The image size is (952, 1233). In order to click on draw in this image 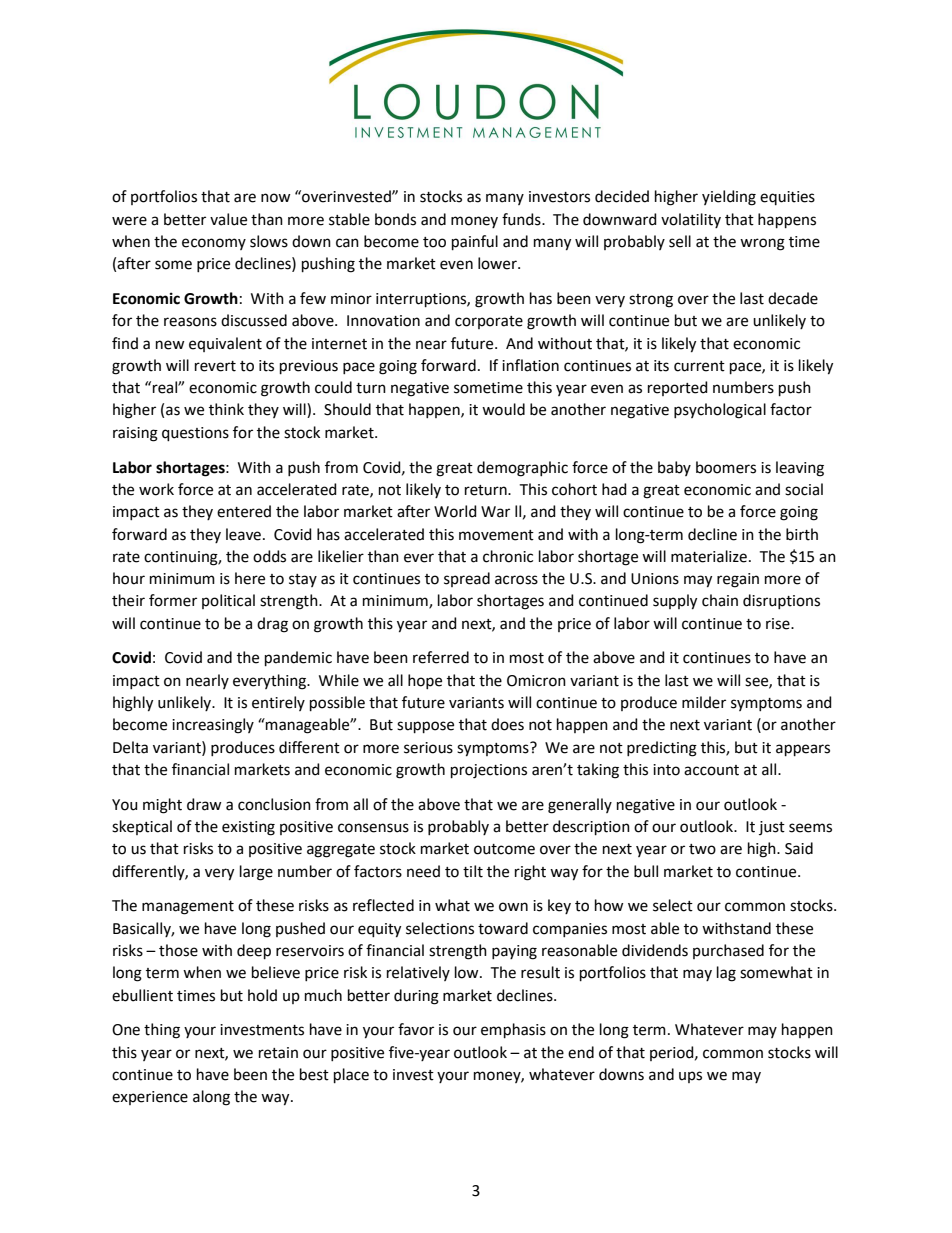, I will do `click(204, 804)`.
